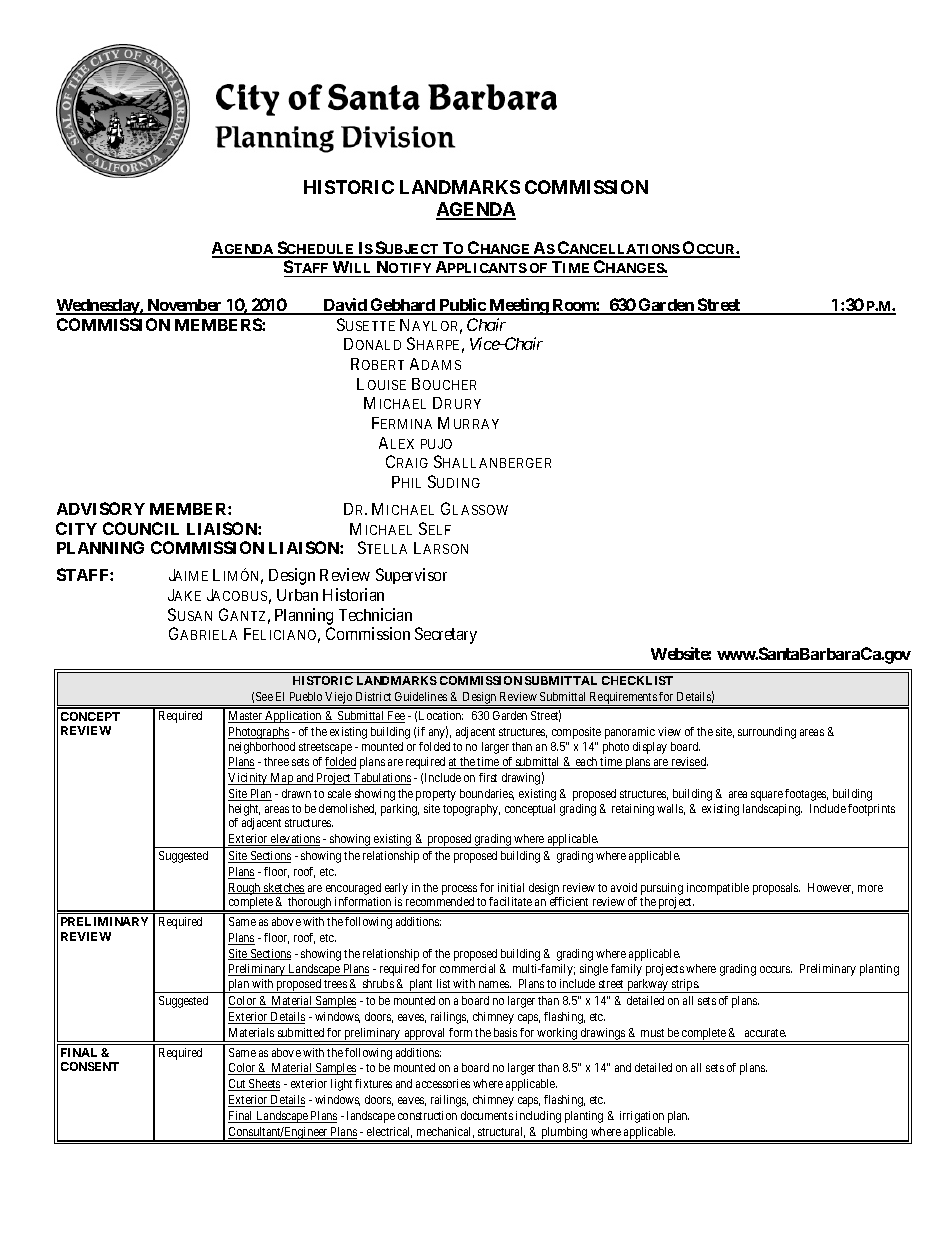 The height and width of the screenshot is (1233, 952). What do you see at coordinates (238, 1085) in the screenshot?
I see `Cut` at bounding box center [238, 1085].
